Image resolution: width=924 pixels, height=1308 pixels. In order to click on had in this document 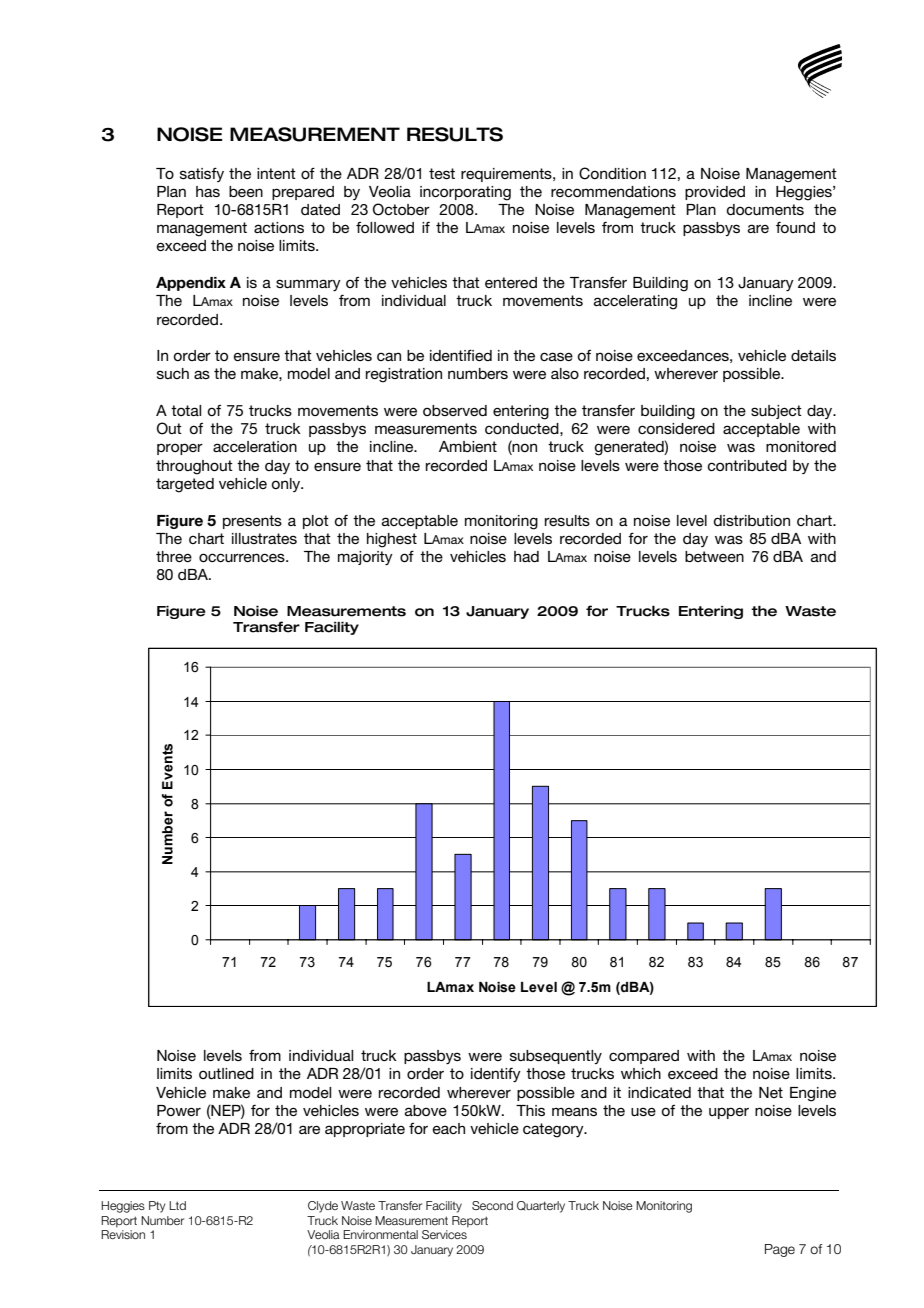, I will do `click(526, 556)`.
